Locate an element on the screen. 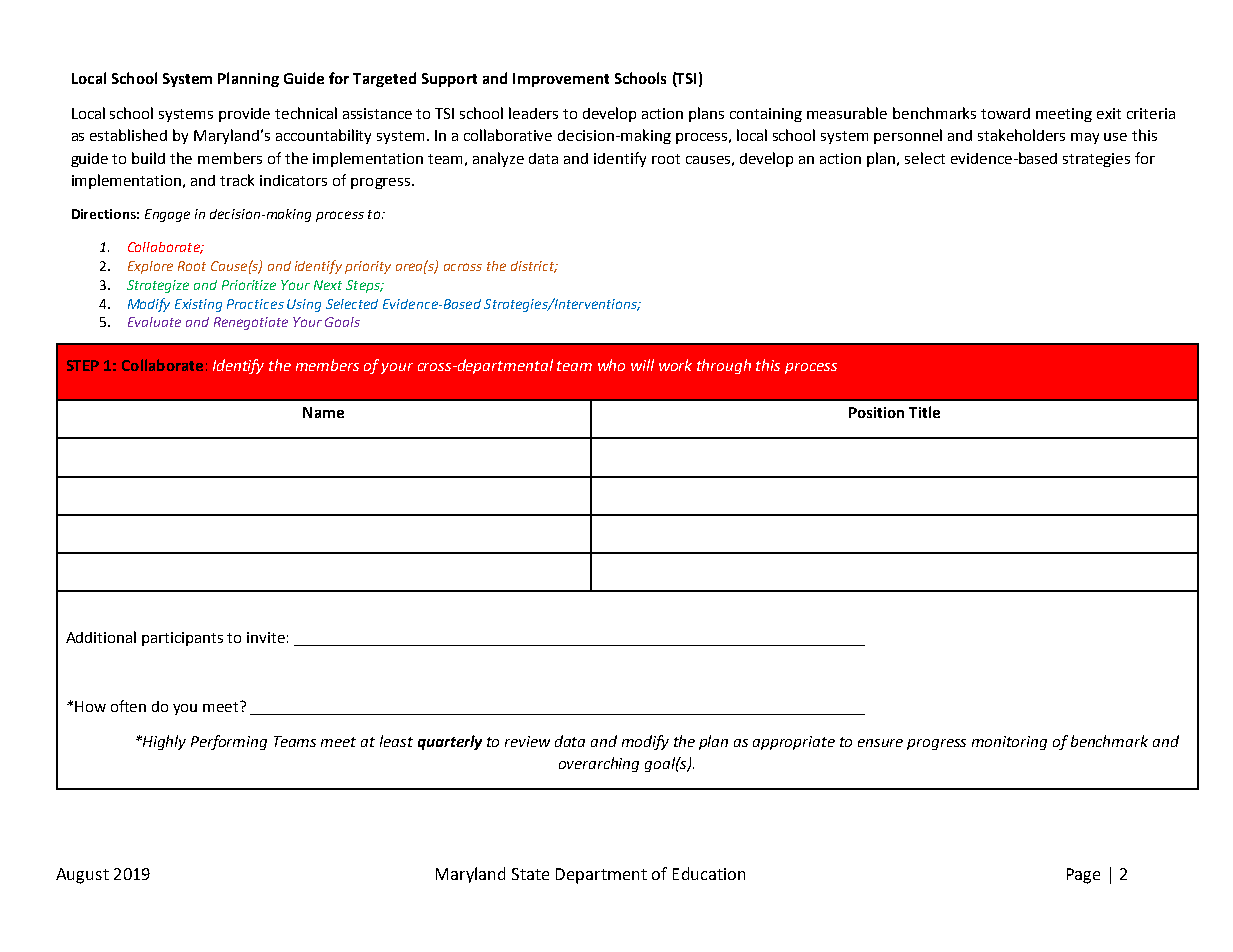 This screenshot has height=952, width=1233. monitoring is located at coordinates (1009, 743).
